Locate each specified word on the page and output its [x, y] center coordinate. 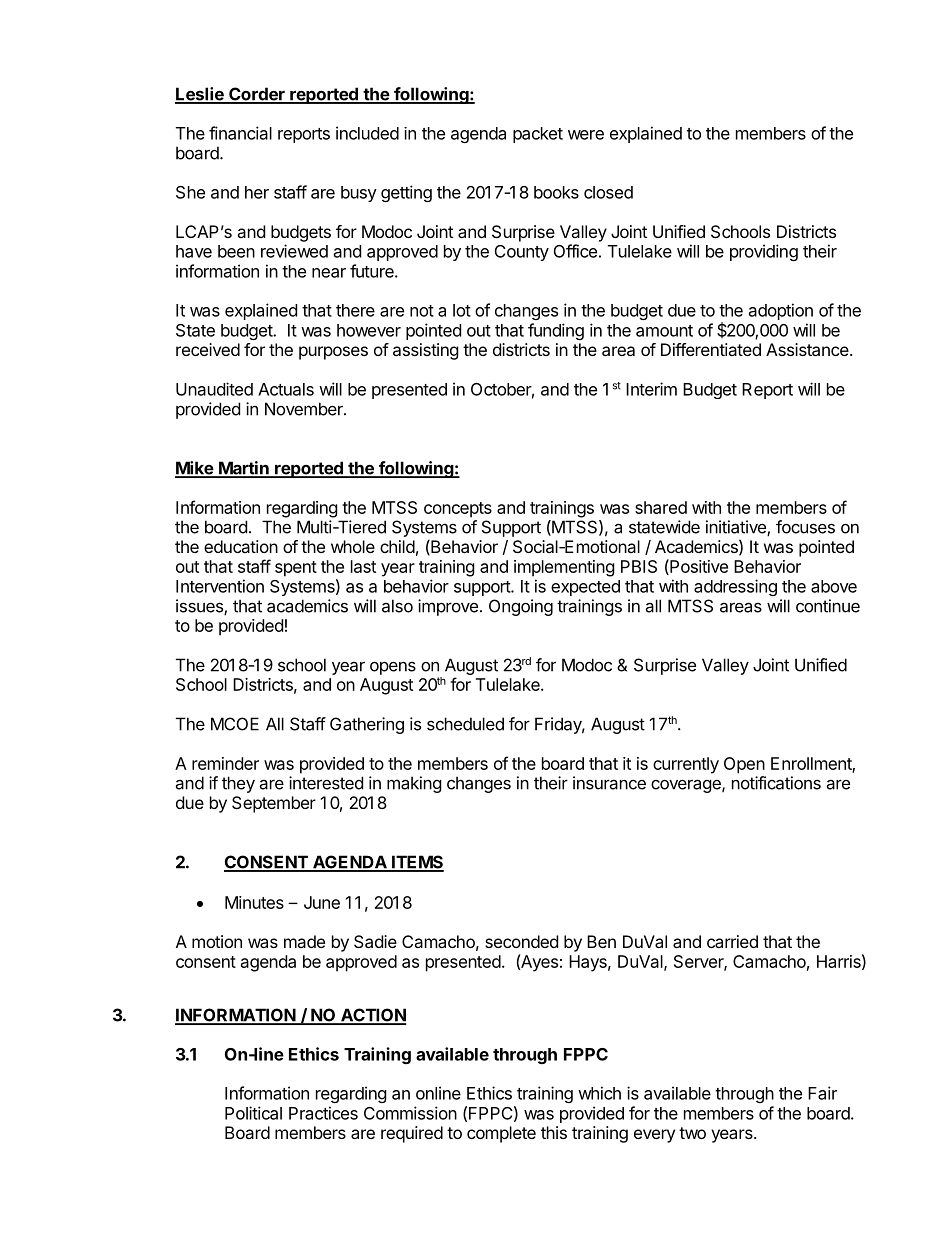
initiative [737, 528]
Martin [244, 469]
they [238, 784]
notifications [776, 783]
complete [501, 1134]
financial [240, 133]
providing [764, 252]
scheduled [465, 724]
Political [253, 1113]
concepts [458, 510]
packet [538, 135]
